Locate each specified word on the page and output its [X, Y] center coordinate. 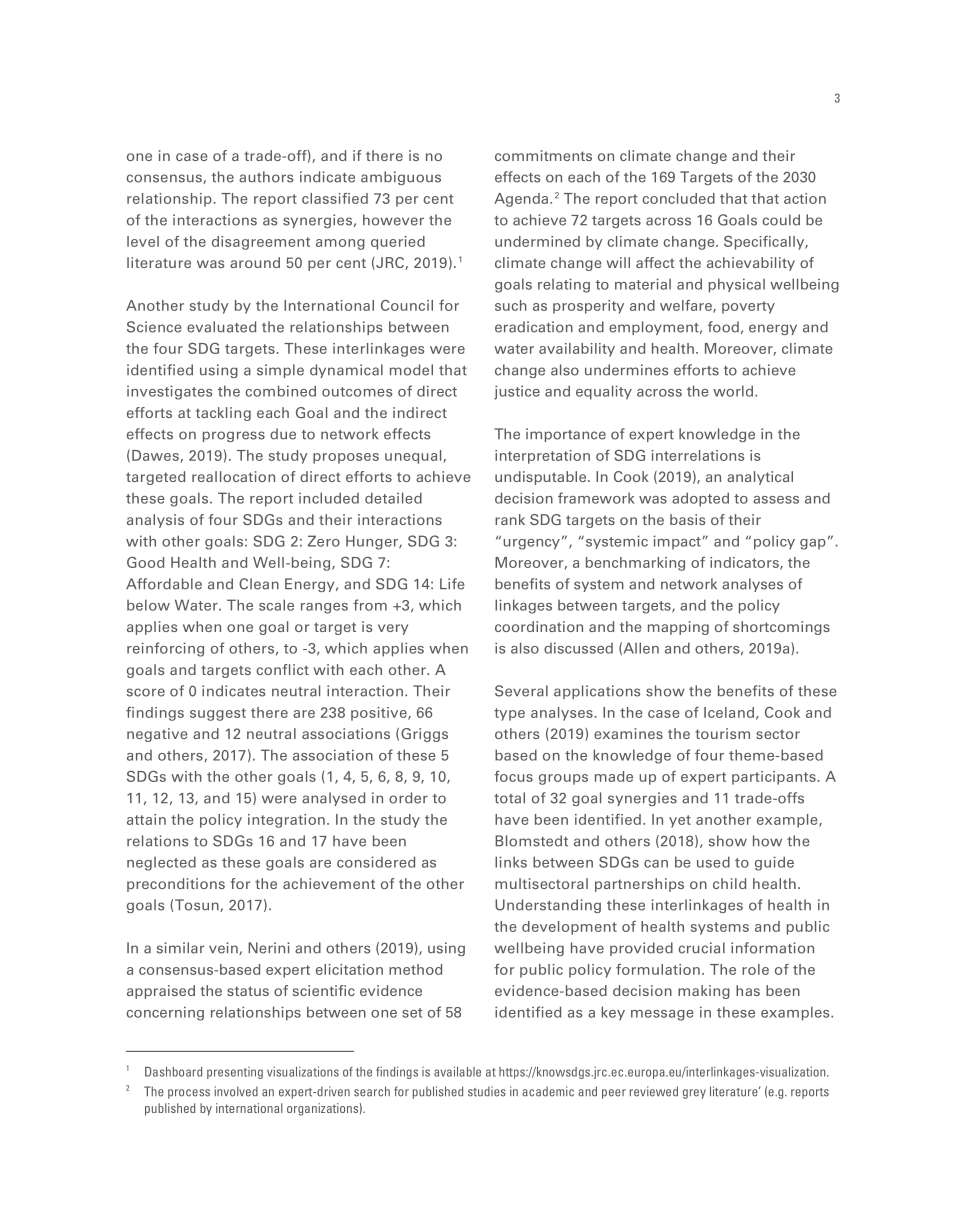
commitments [543, 155]
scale [276, 605]
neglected [161, 863]
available [457, 1071]
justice [517, 392]
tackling [223, 414]
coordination [539, 626]
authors [266, 177]
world [734, 391]
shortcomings [781, 628]
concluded [678, 198]
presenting [235, 1073]
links [511, 862]
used [713, 862]
